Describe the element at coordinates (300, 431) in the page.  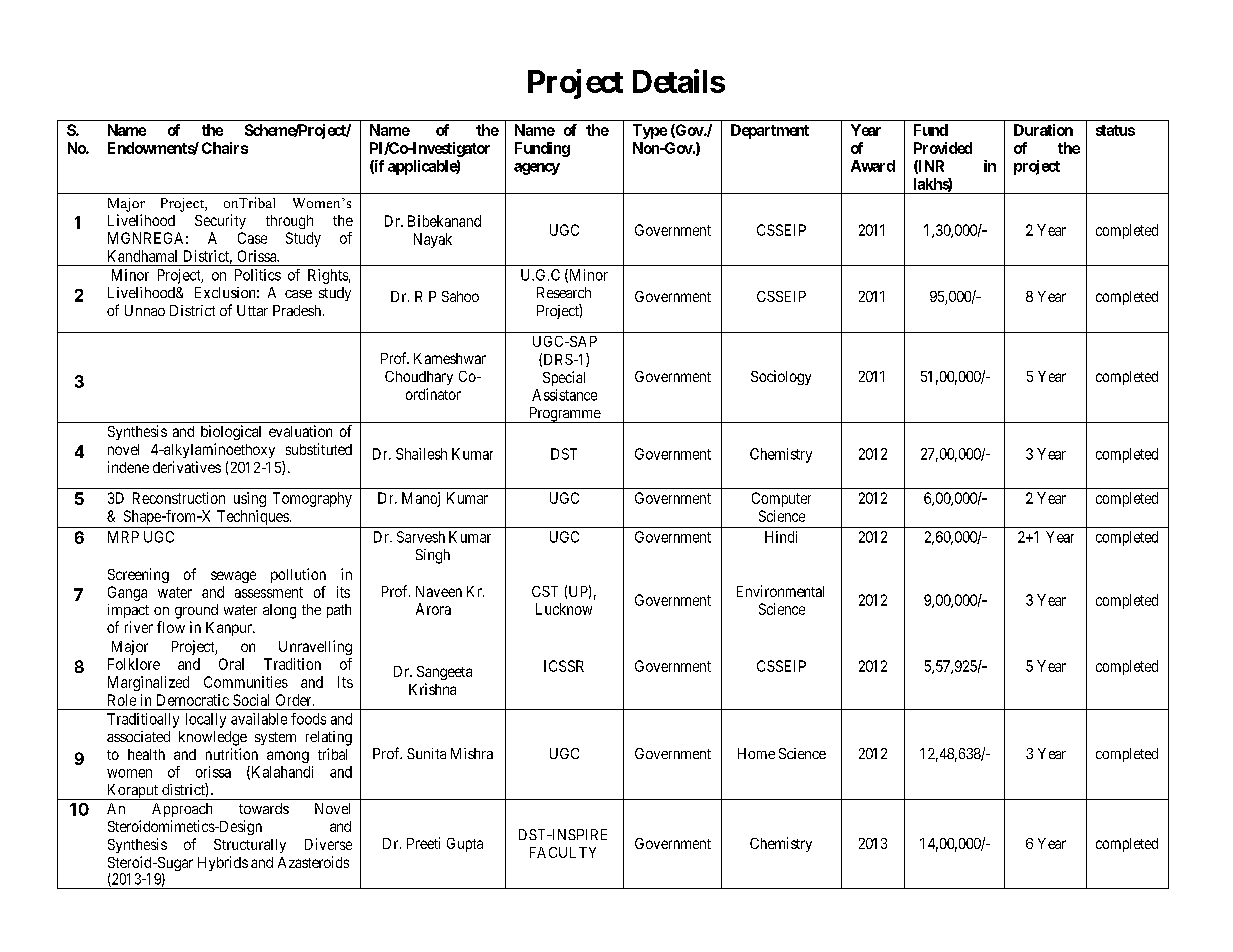
I see `evaluation` at that location.
